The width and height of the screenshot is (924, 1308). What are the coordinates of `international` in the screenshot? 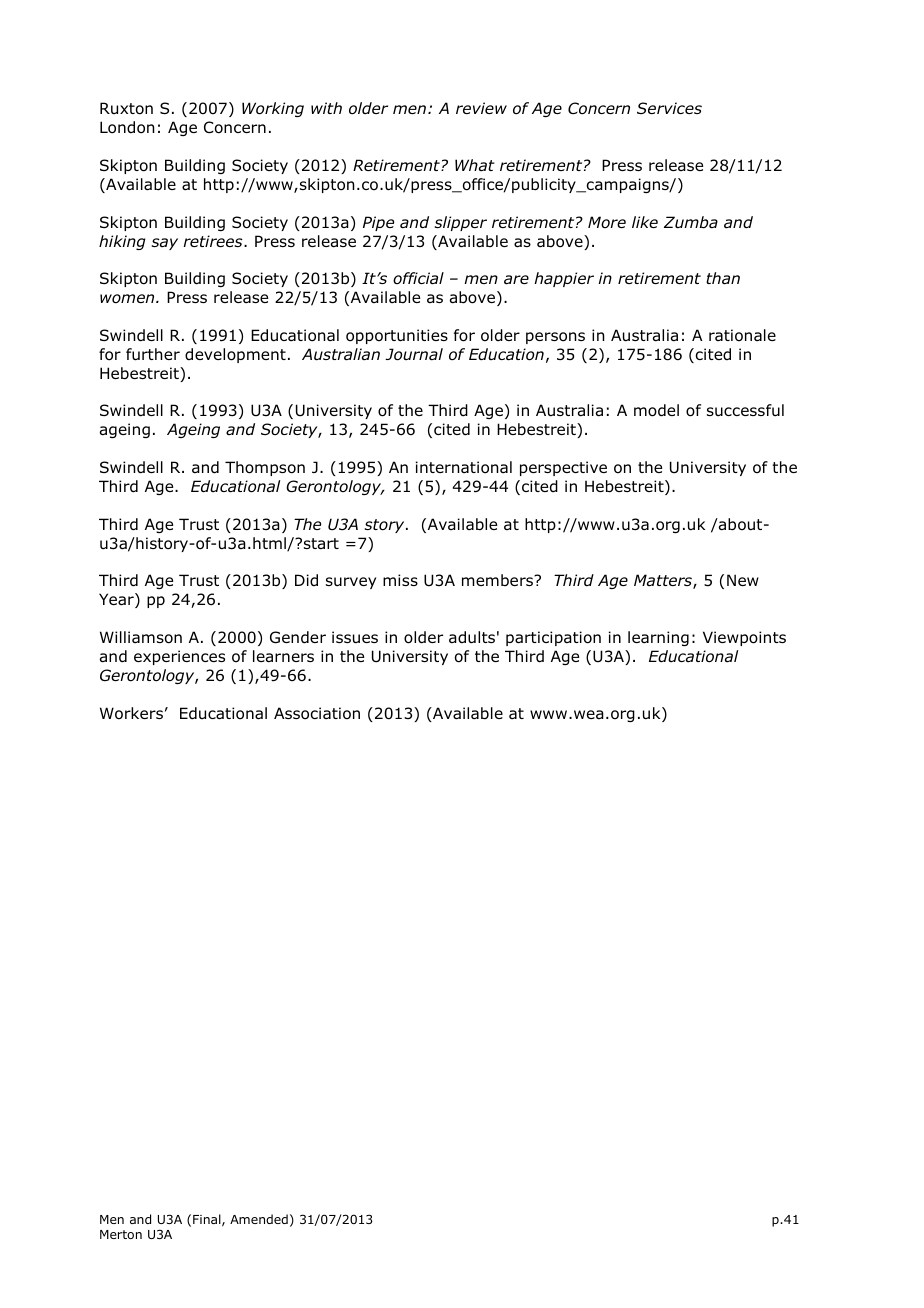 It's located at (464, 467).
